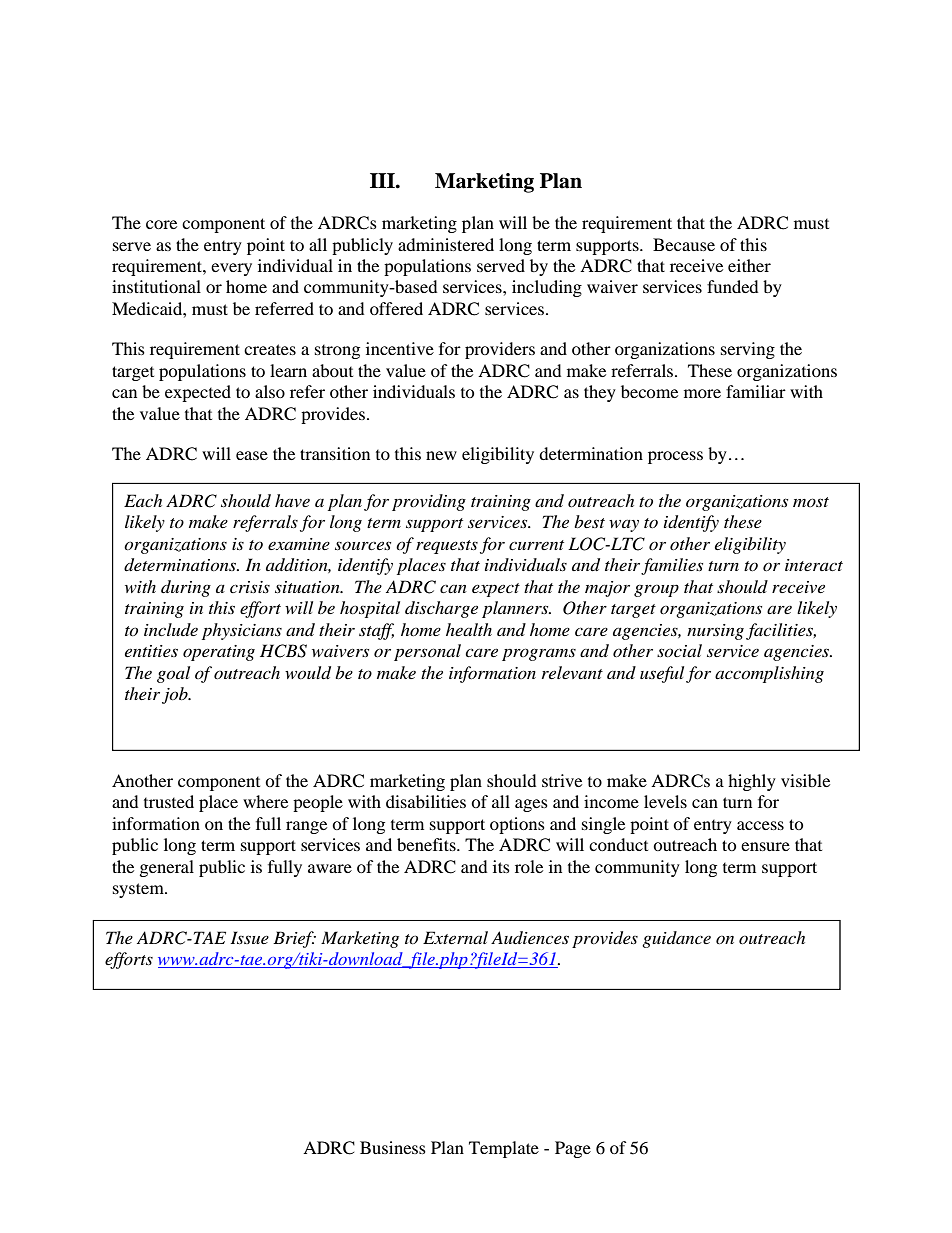 The height and width of the page is (1233, 952). I want to click on access, so click(760, 825).
